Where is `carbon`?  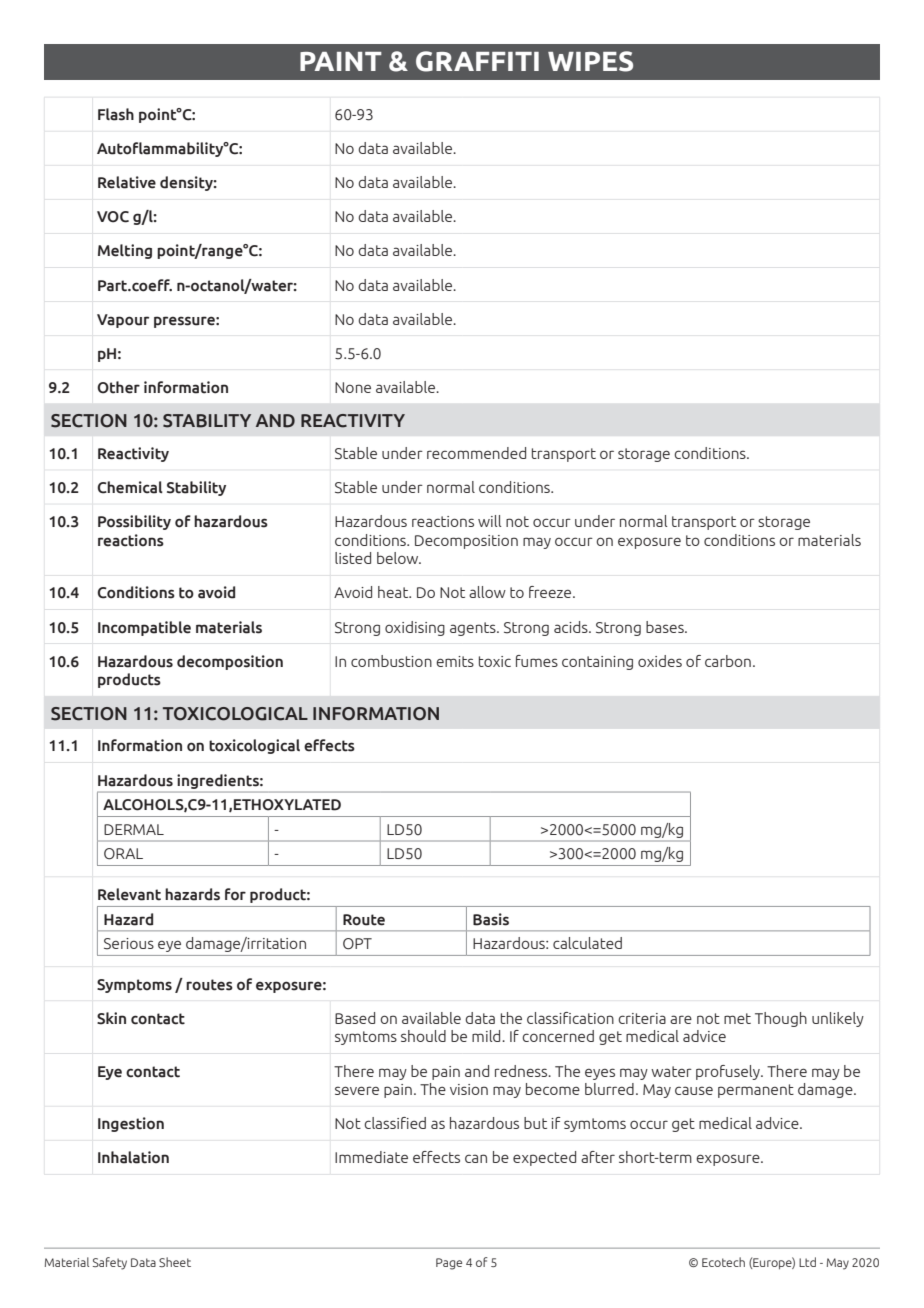 carbon is located at coordinates (728, 661).
